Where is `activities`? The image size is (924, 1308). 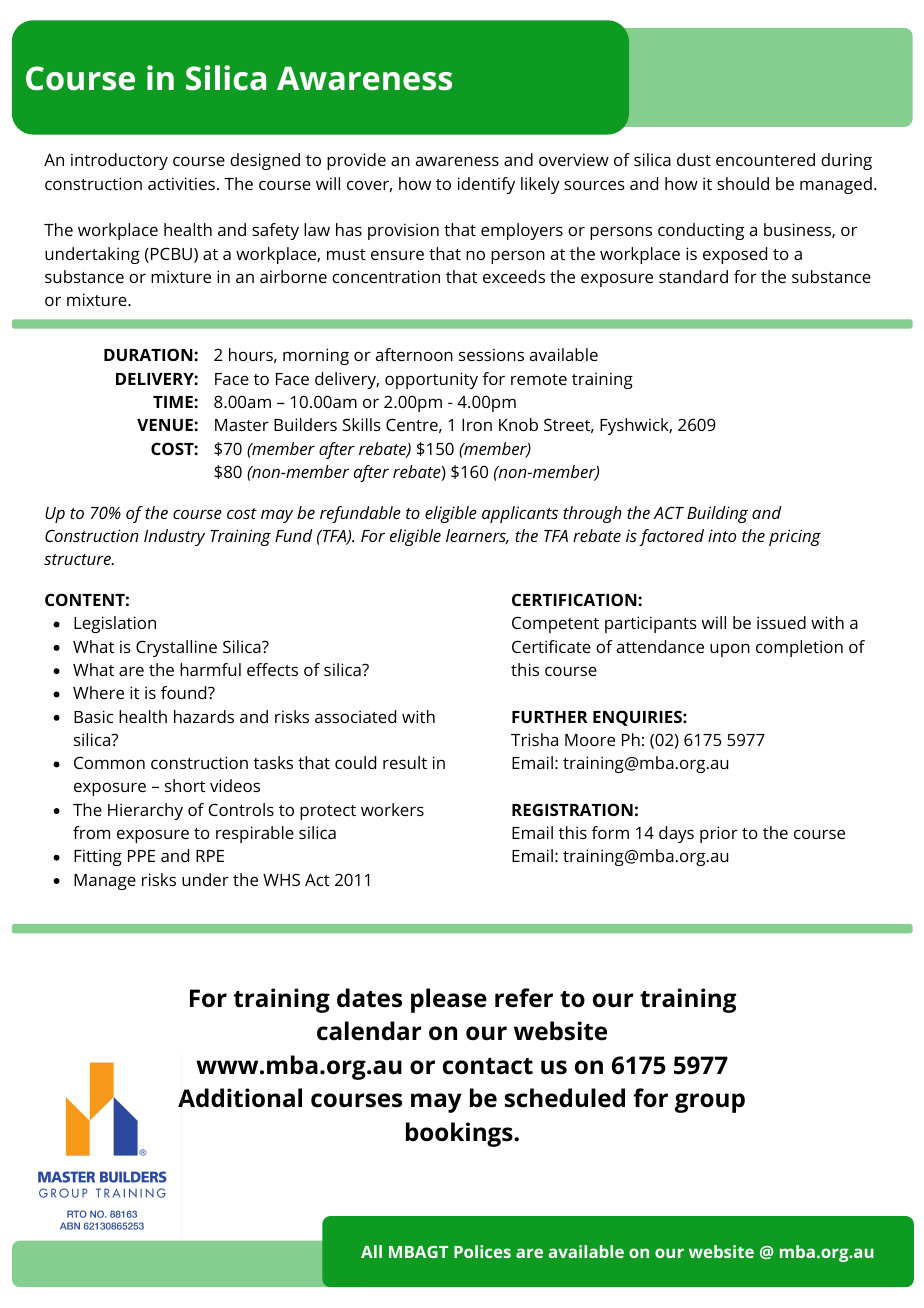 activities is located at coordinates (183, 183).
